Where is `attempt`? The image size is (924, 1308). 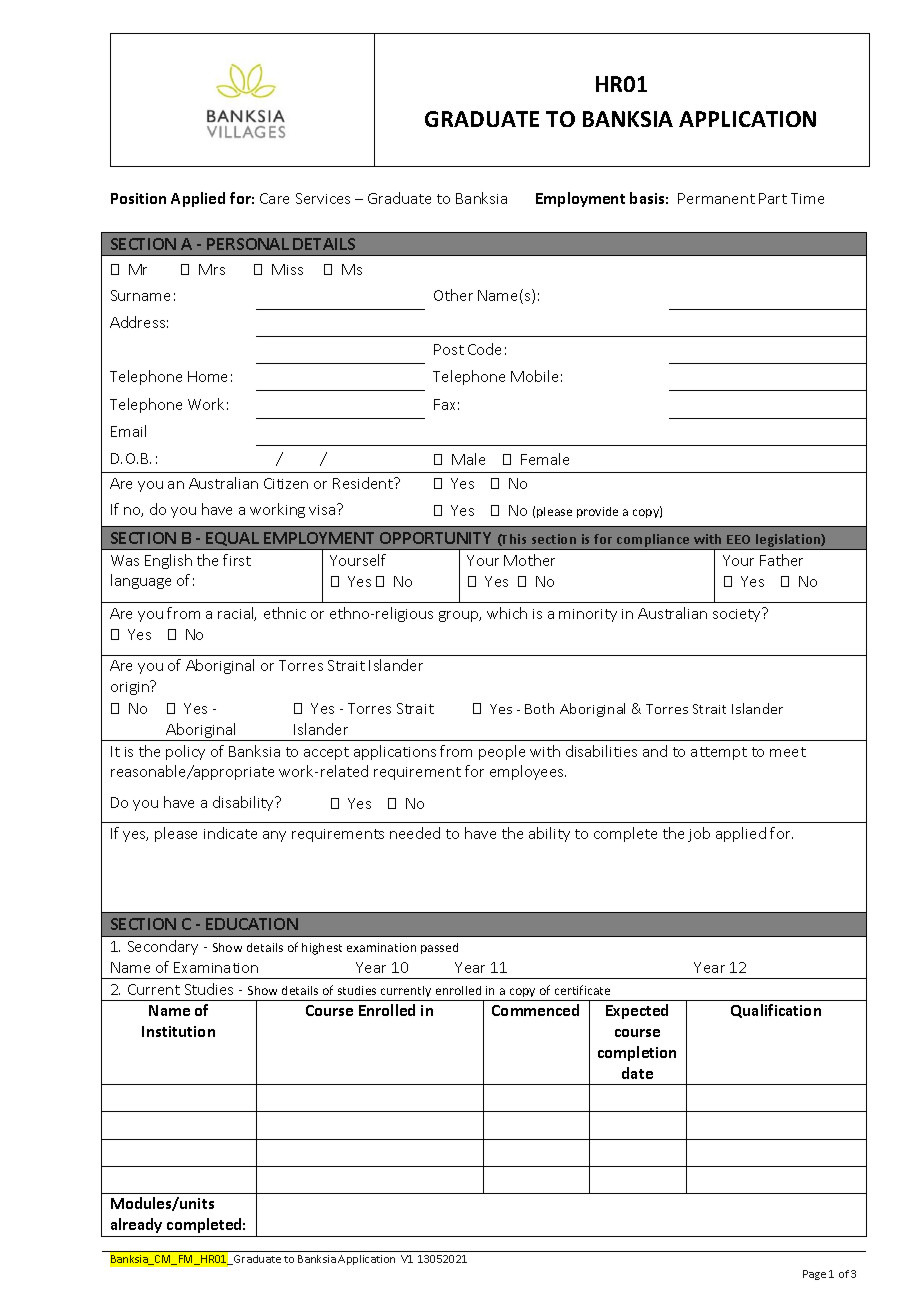
attempt is located at coordinates (719, 753).
